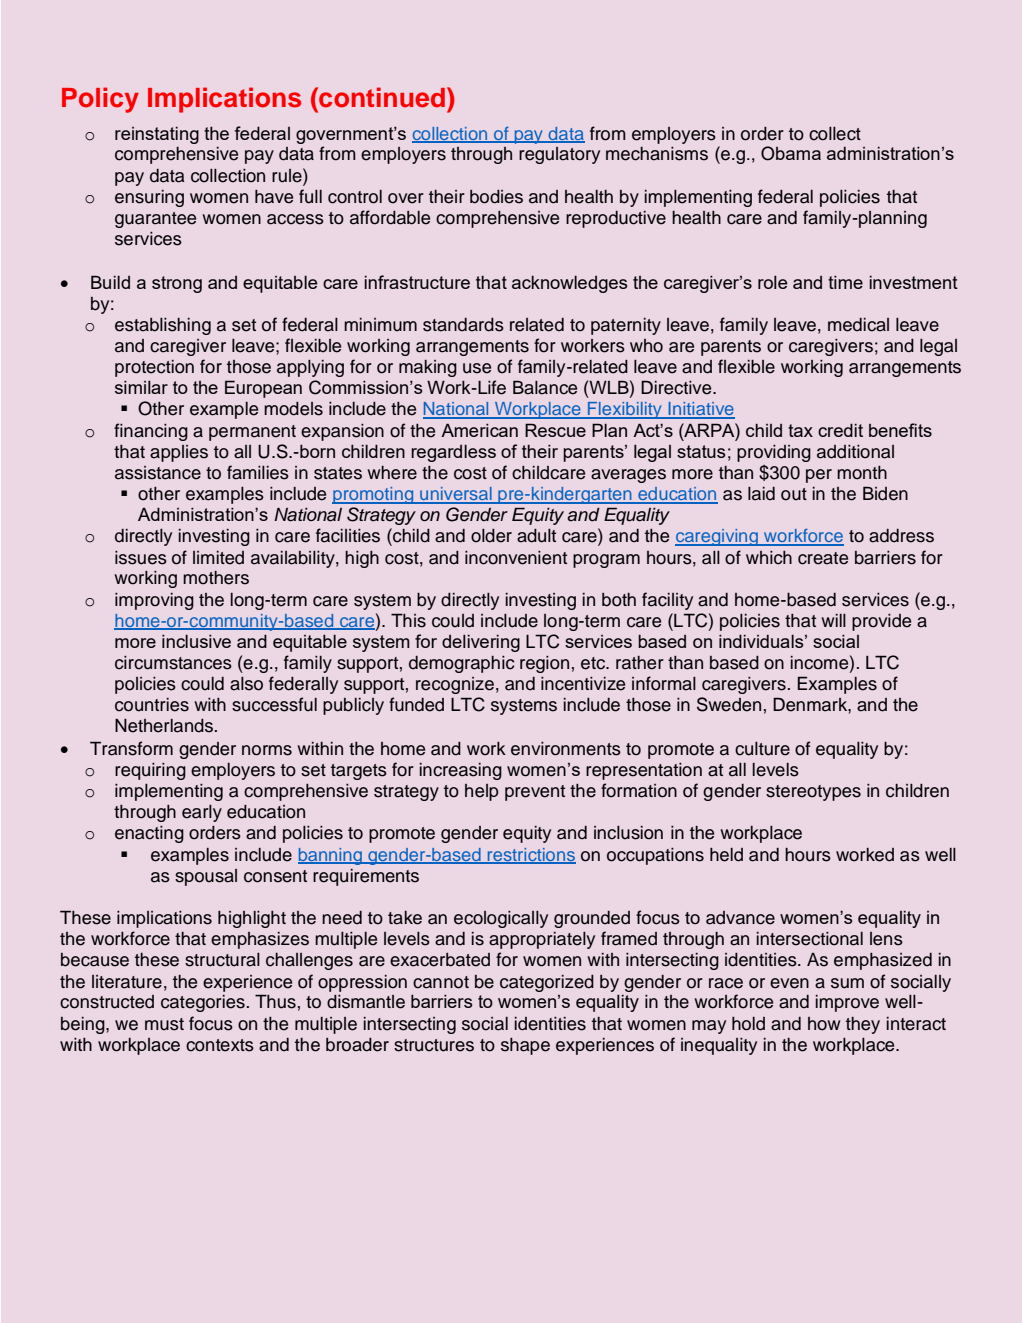 The height and width of the page is (1323, 1022). What do you see at coordinates (762, 749) in the page?
I see `culture` at bounding box center [762, 749].
